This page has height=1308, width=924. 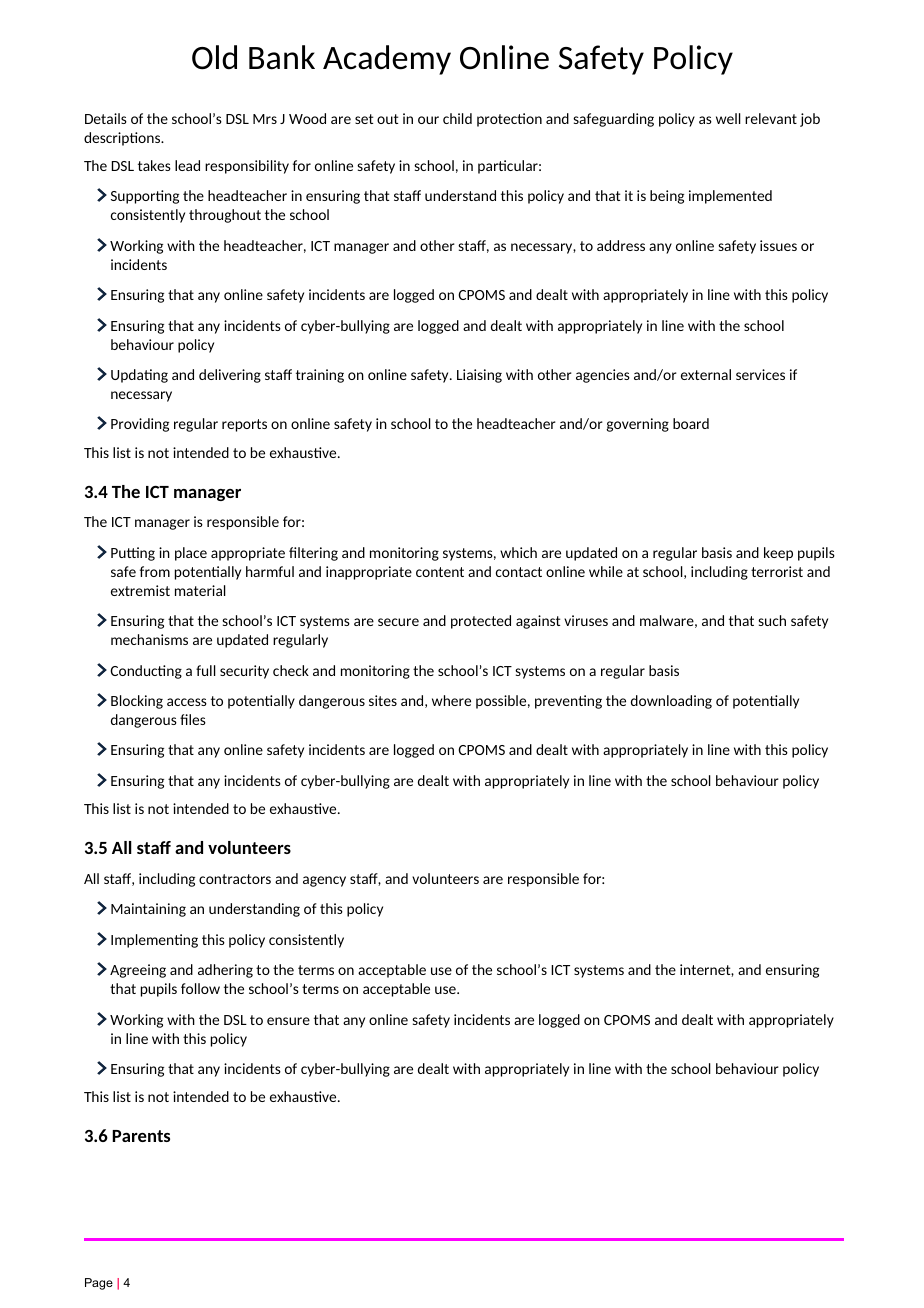 What do you see at coordinates (320, 376) in the page?
I see `training` at bounding box center [320, 376].
